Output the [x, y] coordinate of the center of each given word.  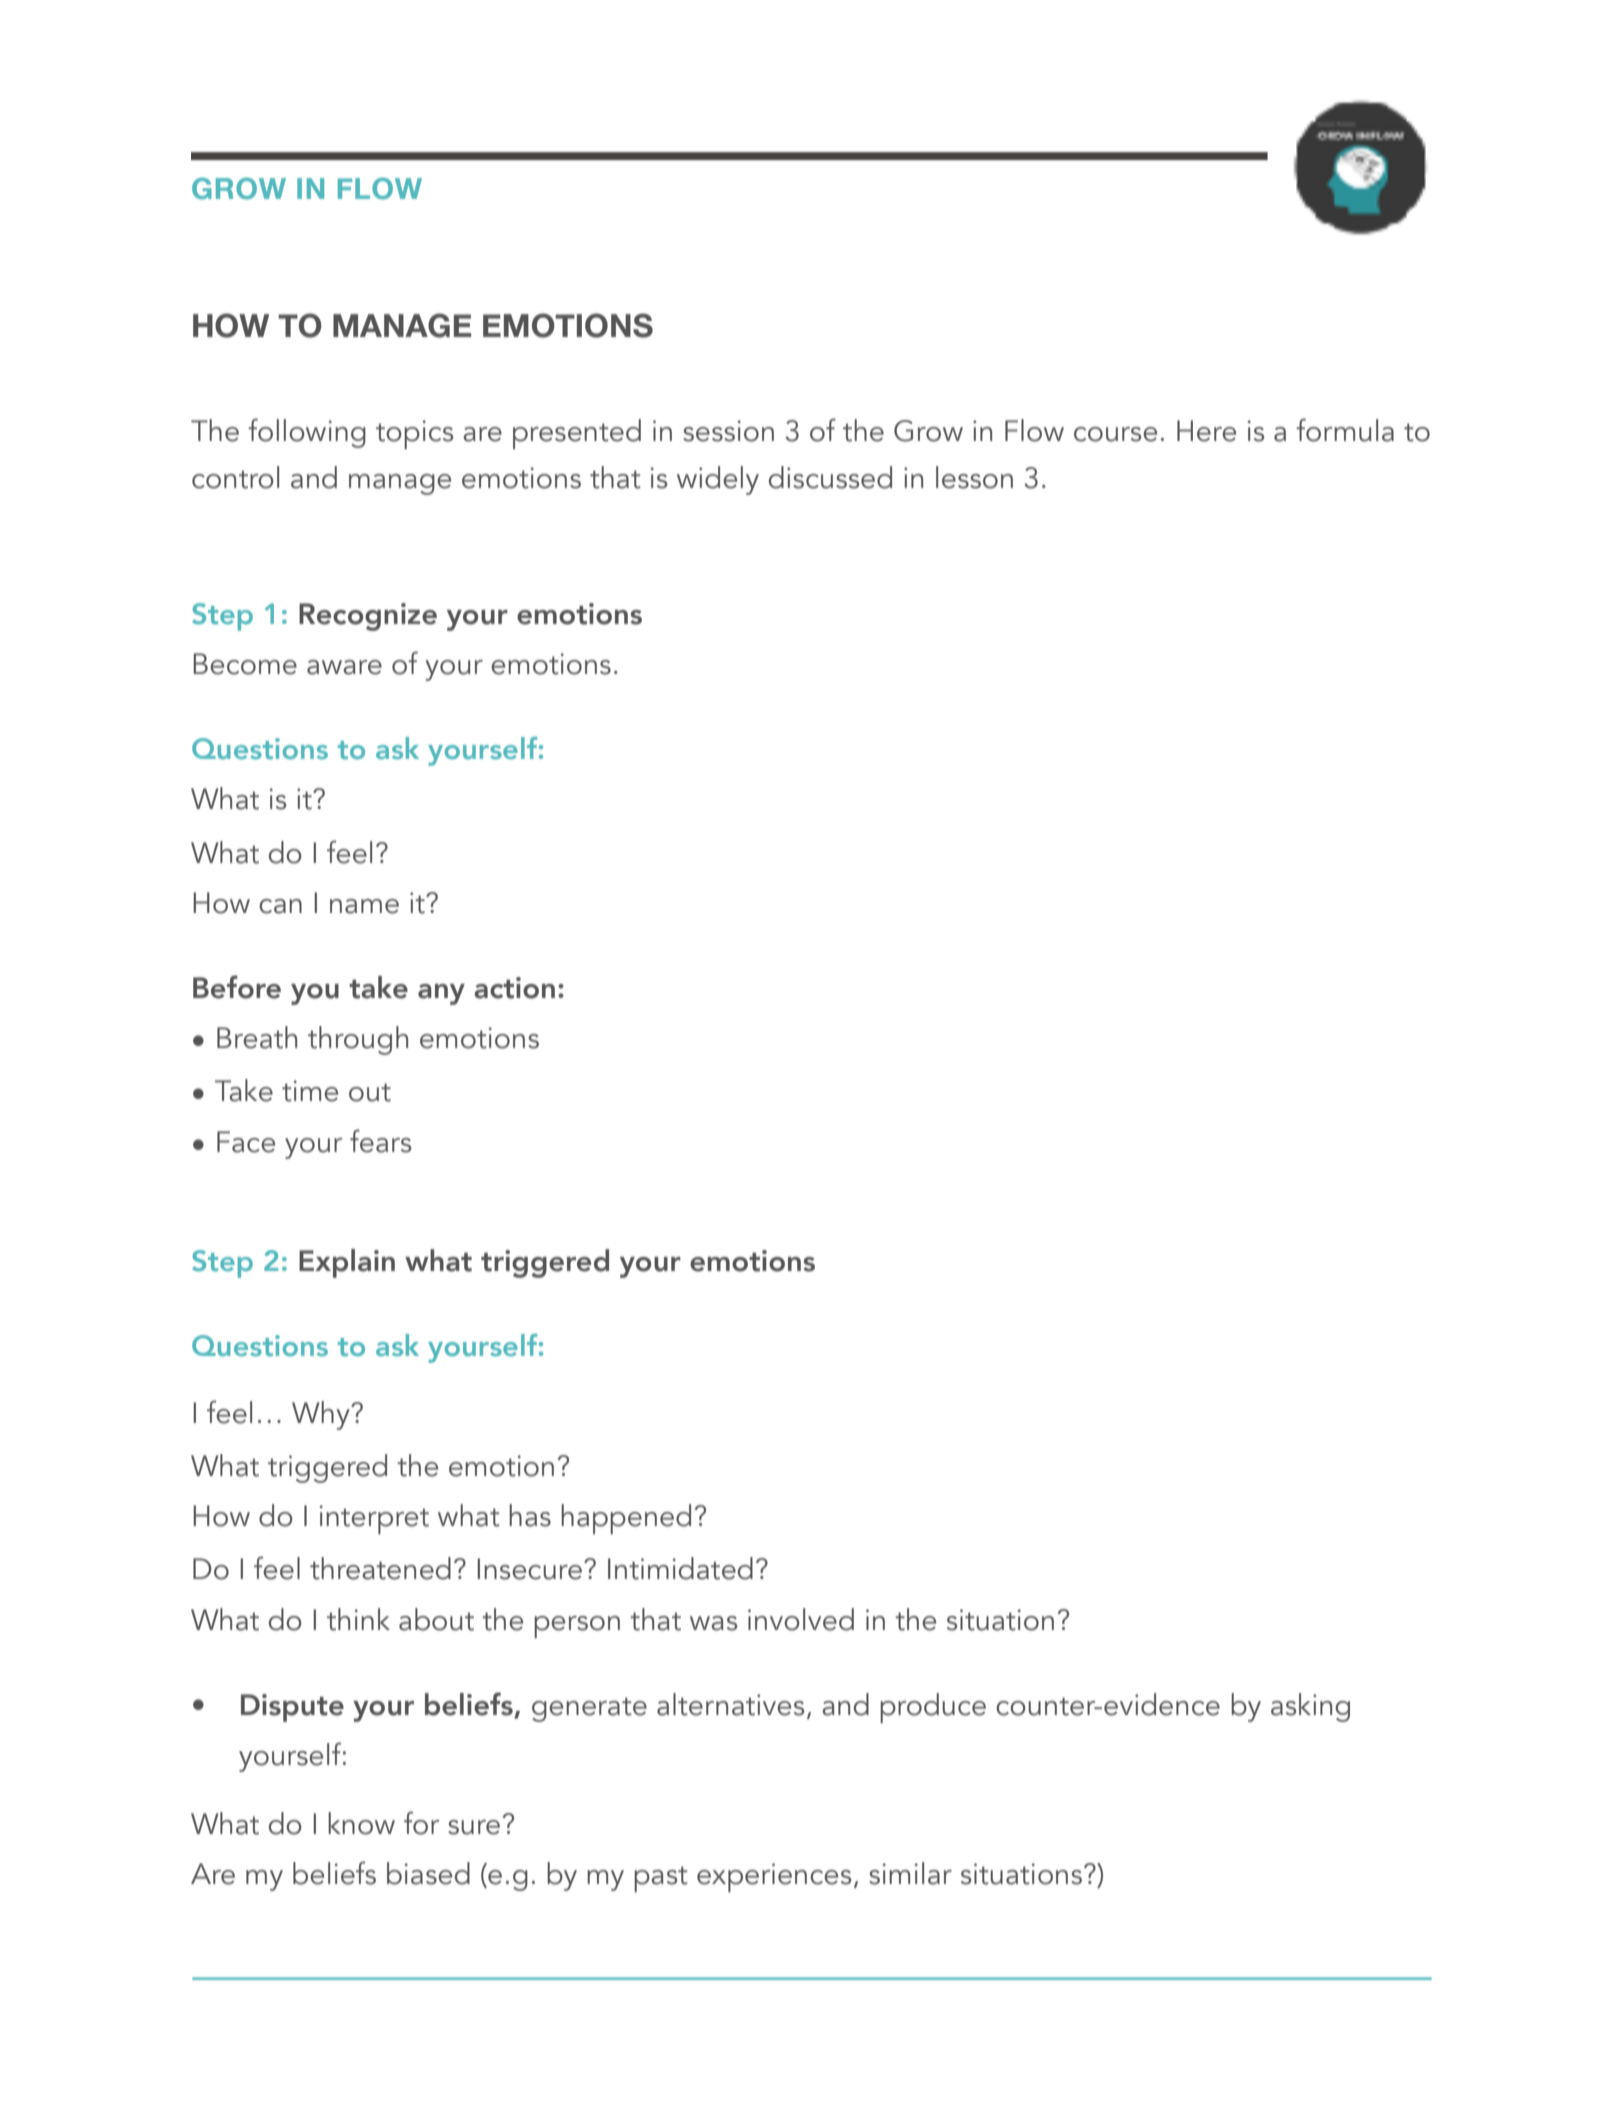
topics [414, 434]
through [358, 1040]
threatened [380, 1568]
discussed [830, 477]
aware [344, 667]
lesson [974, 477]
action [514, 988]
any [441, 994]
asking [1310, 1707]
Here [1206, 431]
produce [933, 1708]
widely [718, 480]
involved [801, 1619]
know [361, 1823]
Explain [347, 1263]
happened [626, 1519]
